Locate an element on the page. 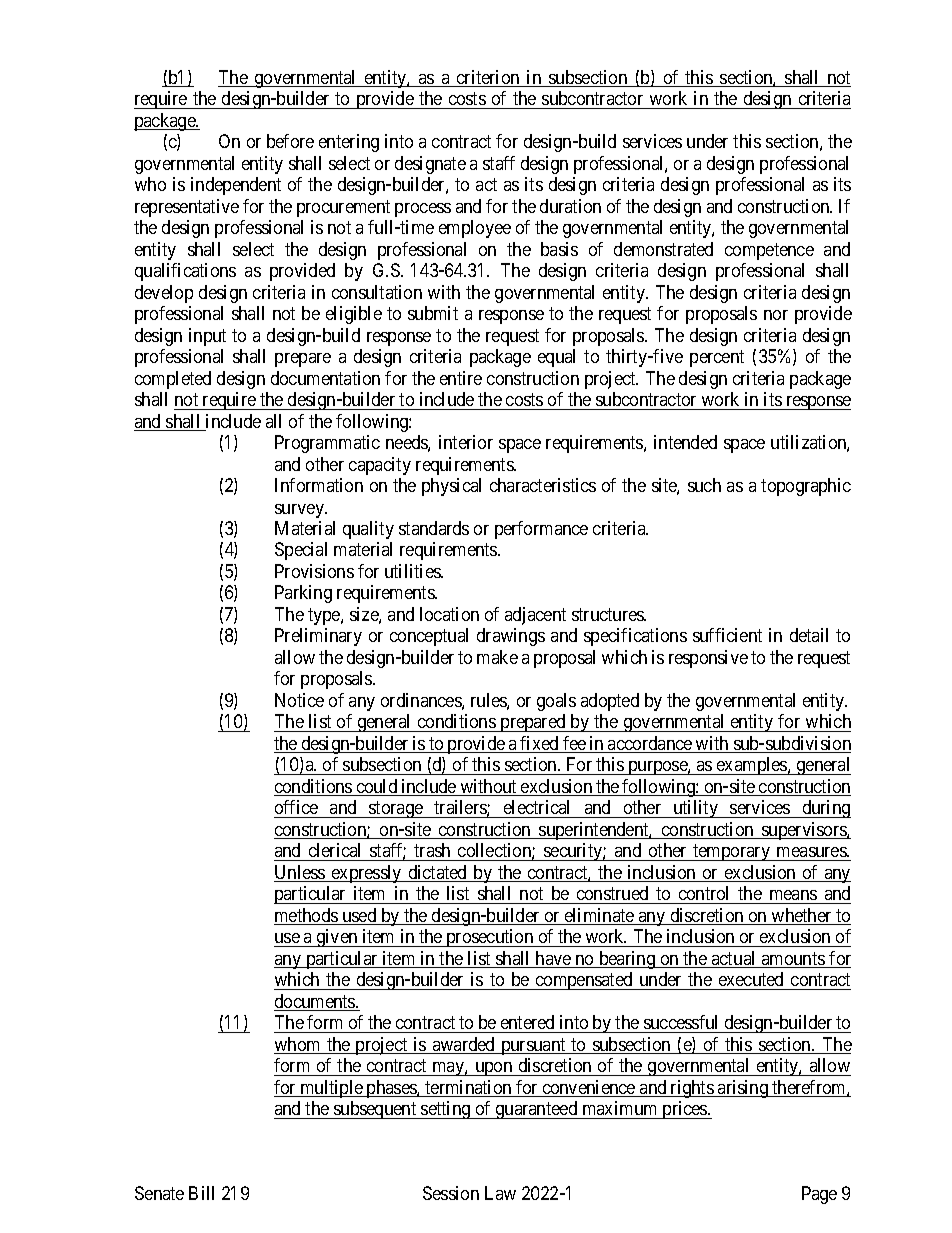  before is located at coordinates (290, 141).
